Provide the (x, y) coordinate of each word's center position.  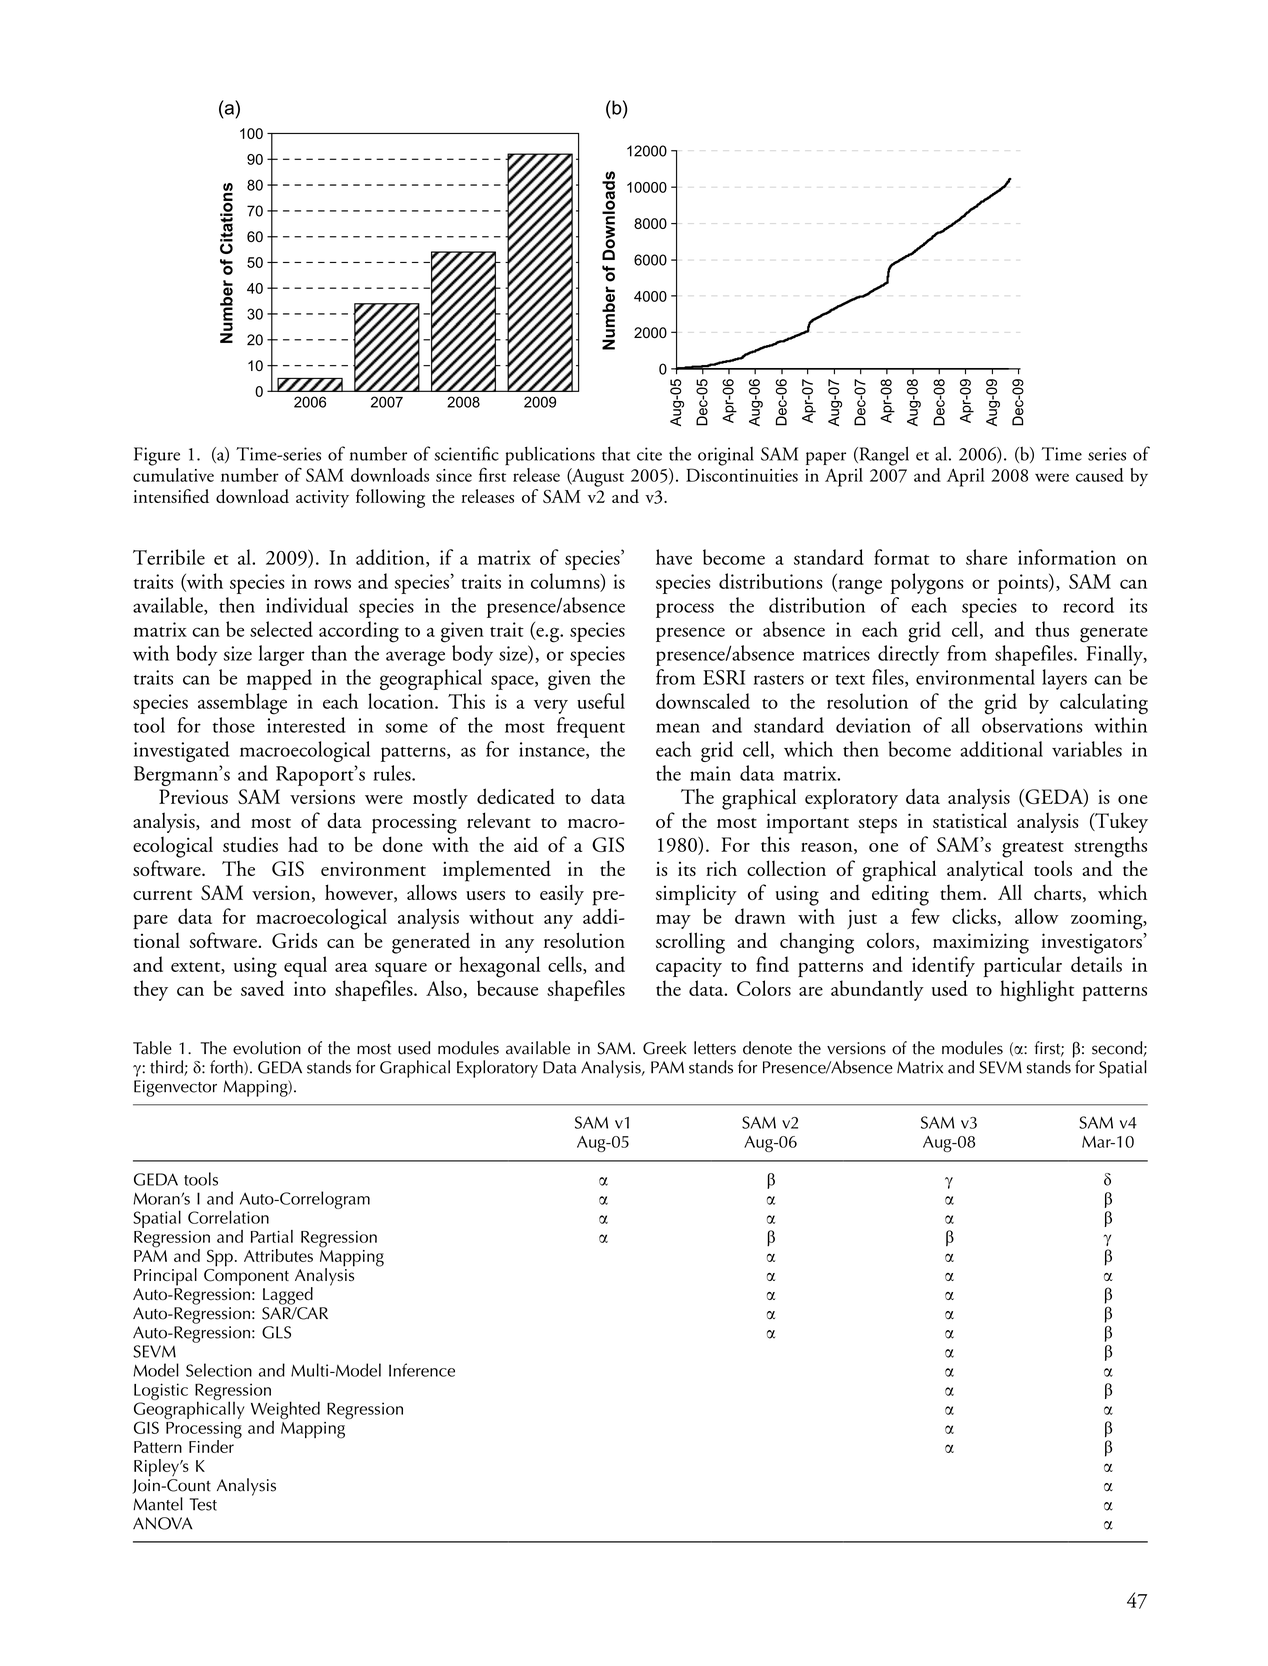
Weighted (285, 1411)
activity (322, 499)
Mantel (158, 1504)
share (986, 557)
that (616, 453)
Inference (422, 1370)
